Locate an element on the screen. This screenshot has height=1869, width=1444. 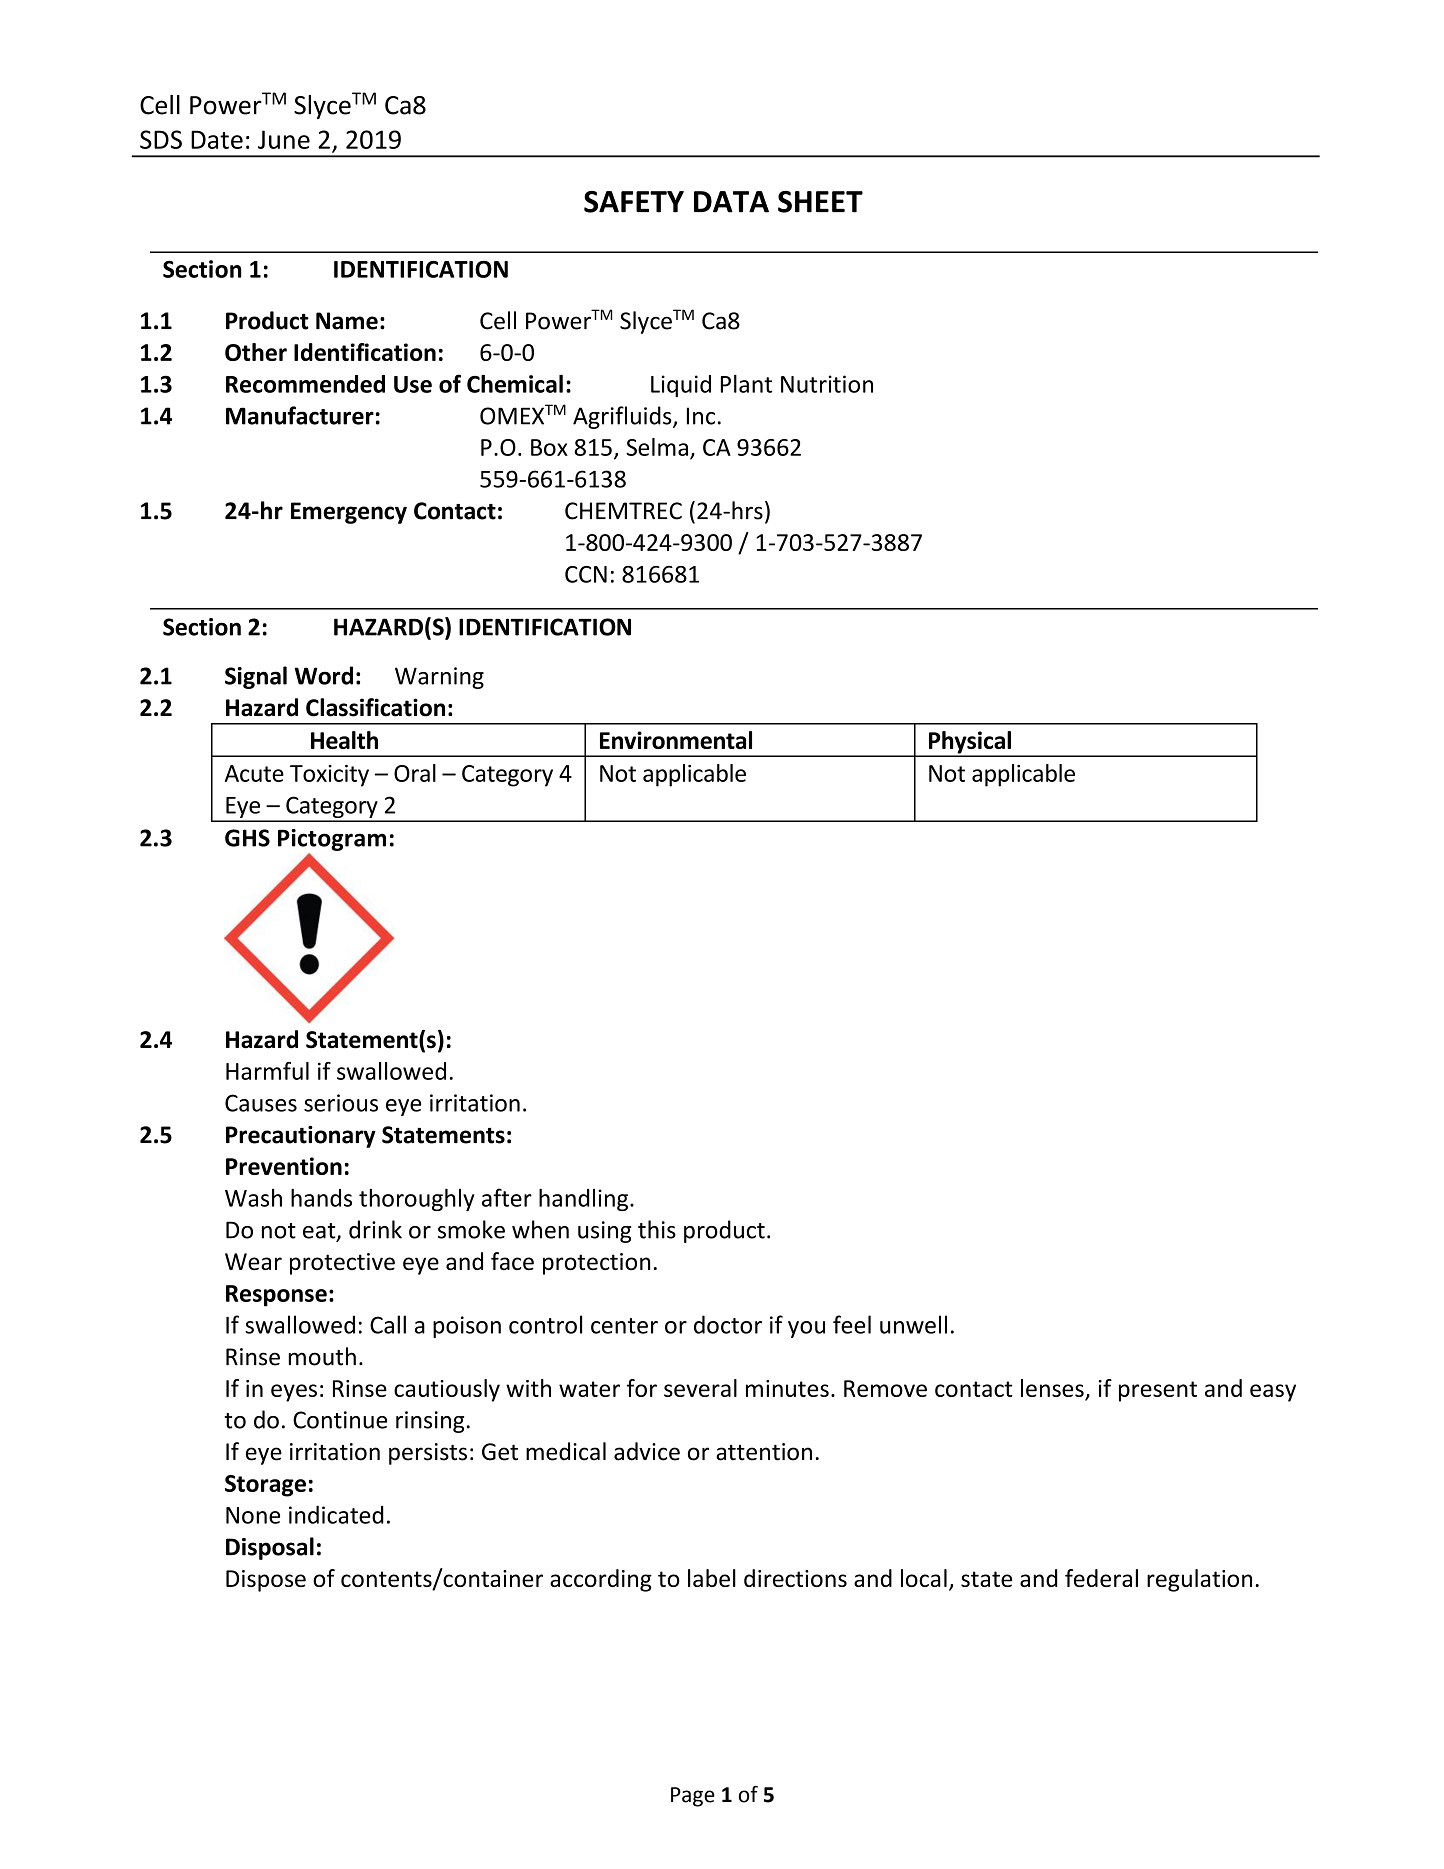
DATA is located at coordinates (731, 202).
